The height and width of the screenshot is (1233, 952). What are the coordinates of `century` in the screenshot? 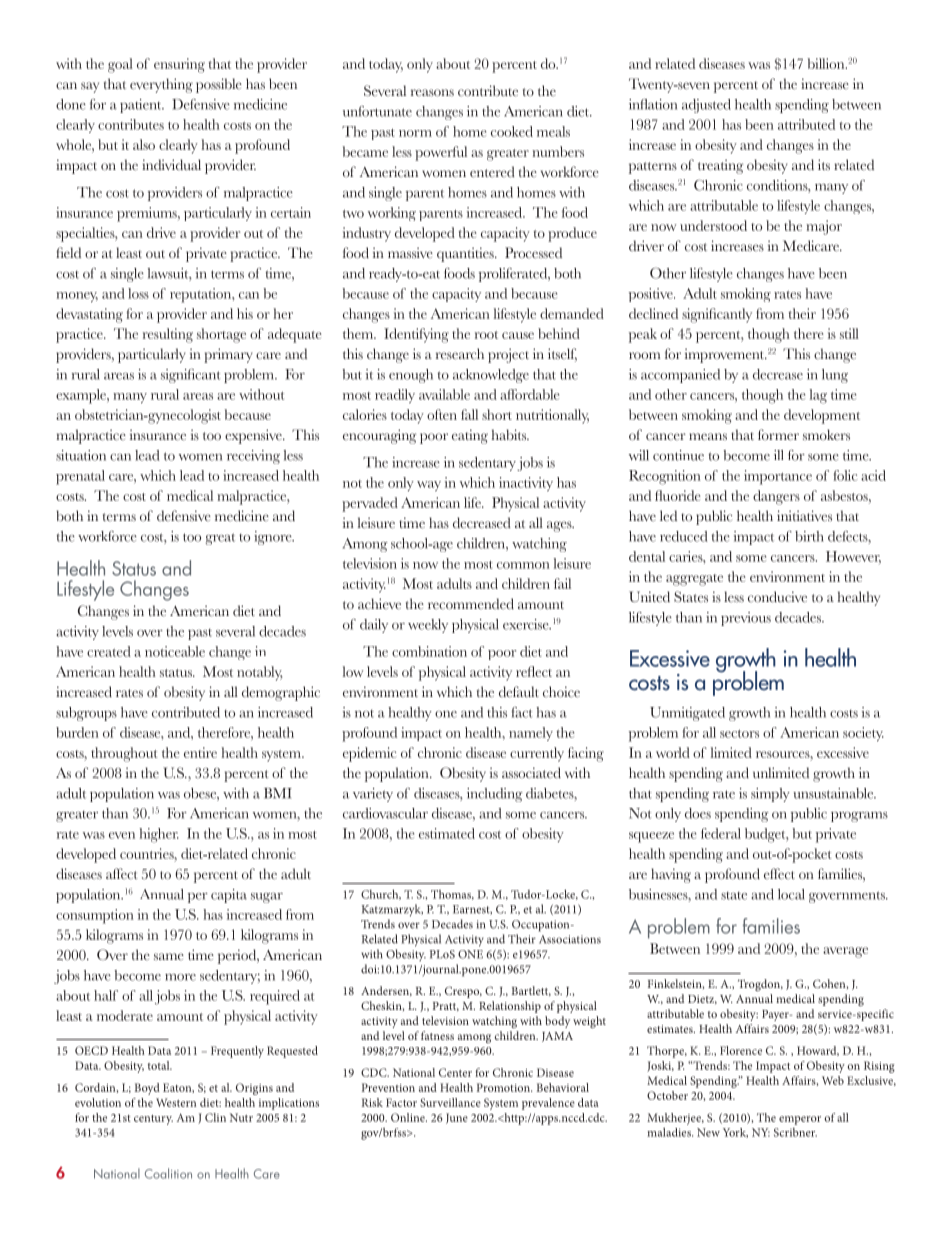 It's located at (153, 1120).
